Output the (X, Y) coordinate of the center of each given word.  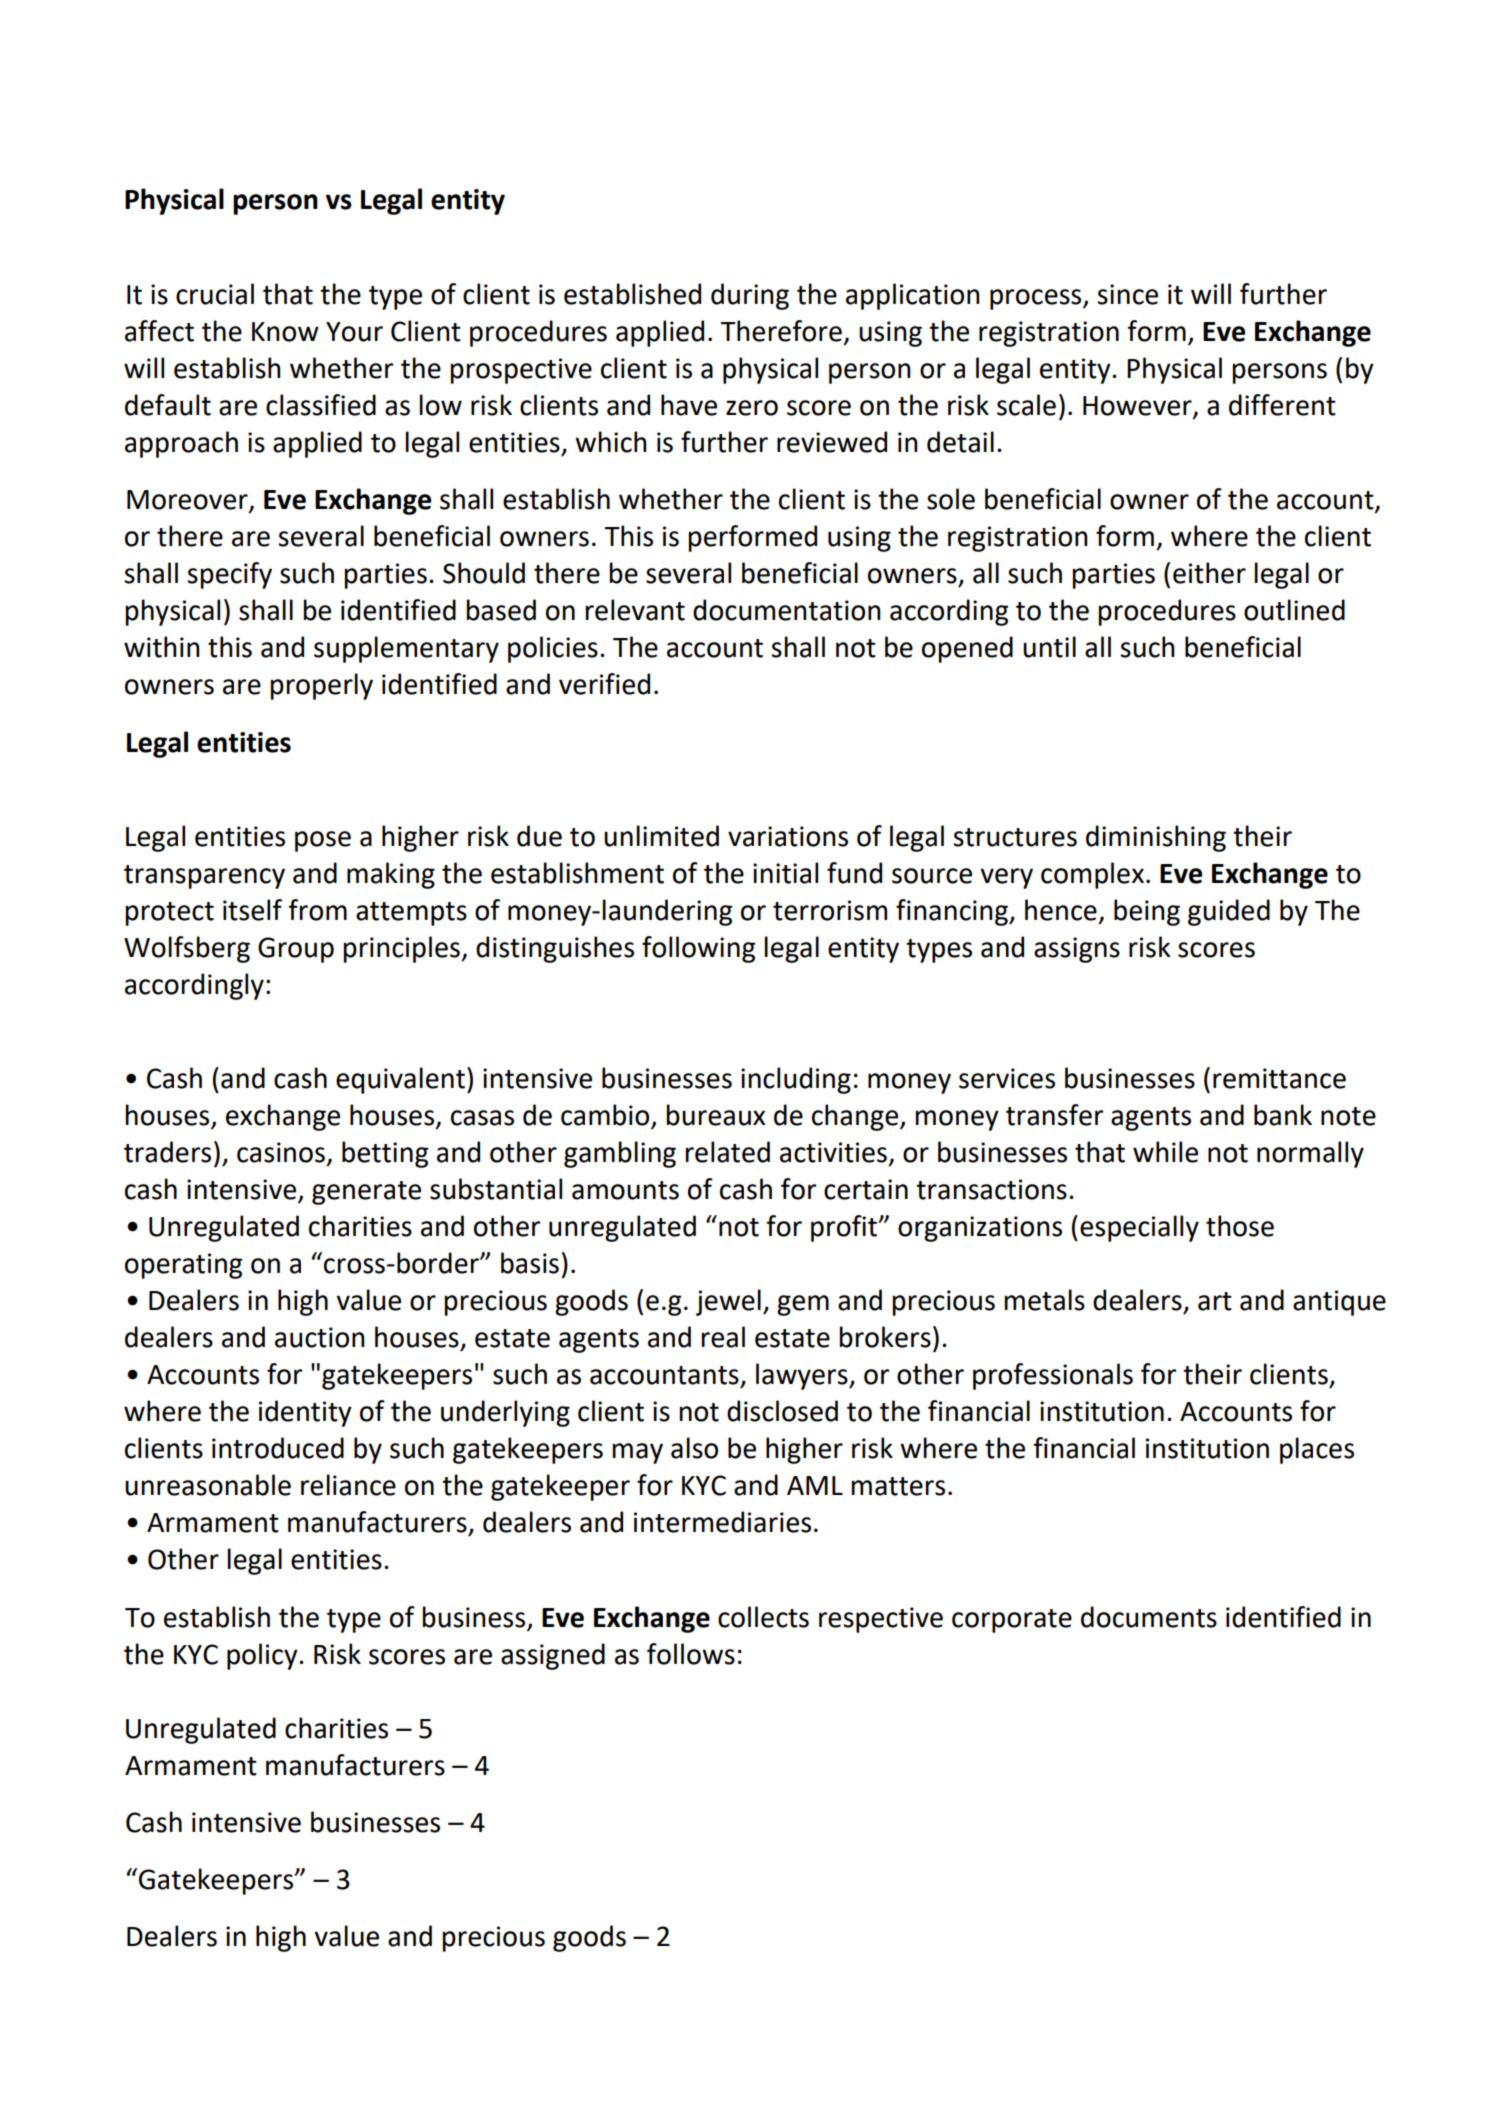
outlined (1294, 610)
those (1240, 1226)
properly (322, 686)
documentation (787, 610)
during (750, 296)
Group (296, 950)
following (698, 949)
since (1127, 294)
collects (763, 1617)
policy (263, 1656)
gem (803, 1305)
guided (1229, 912)
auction (320, 1337)
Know (285, 332)
